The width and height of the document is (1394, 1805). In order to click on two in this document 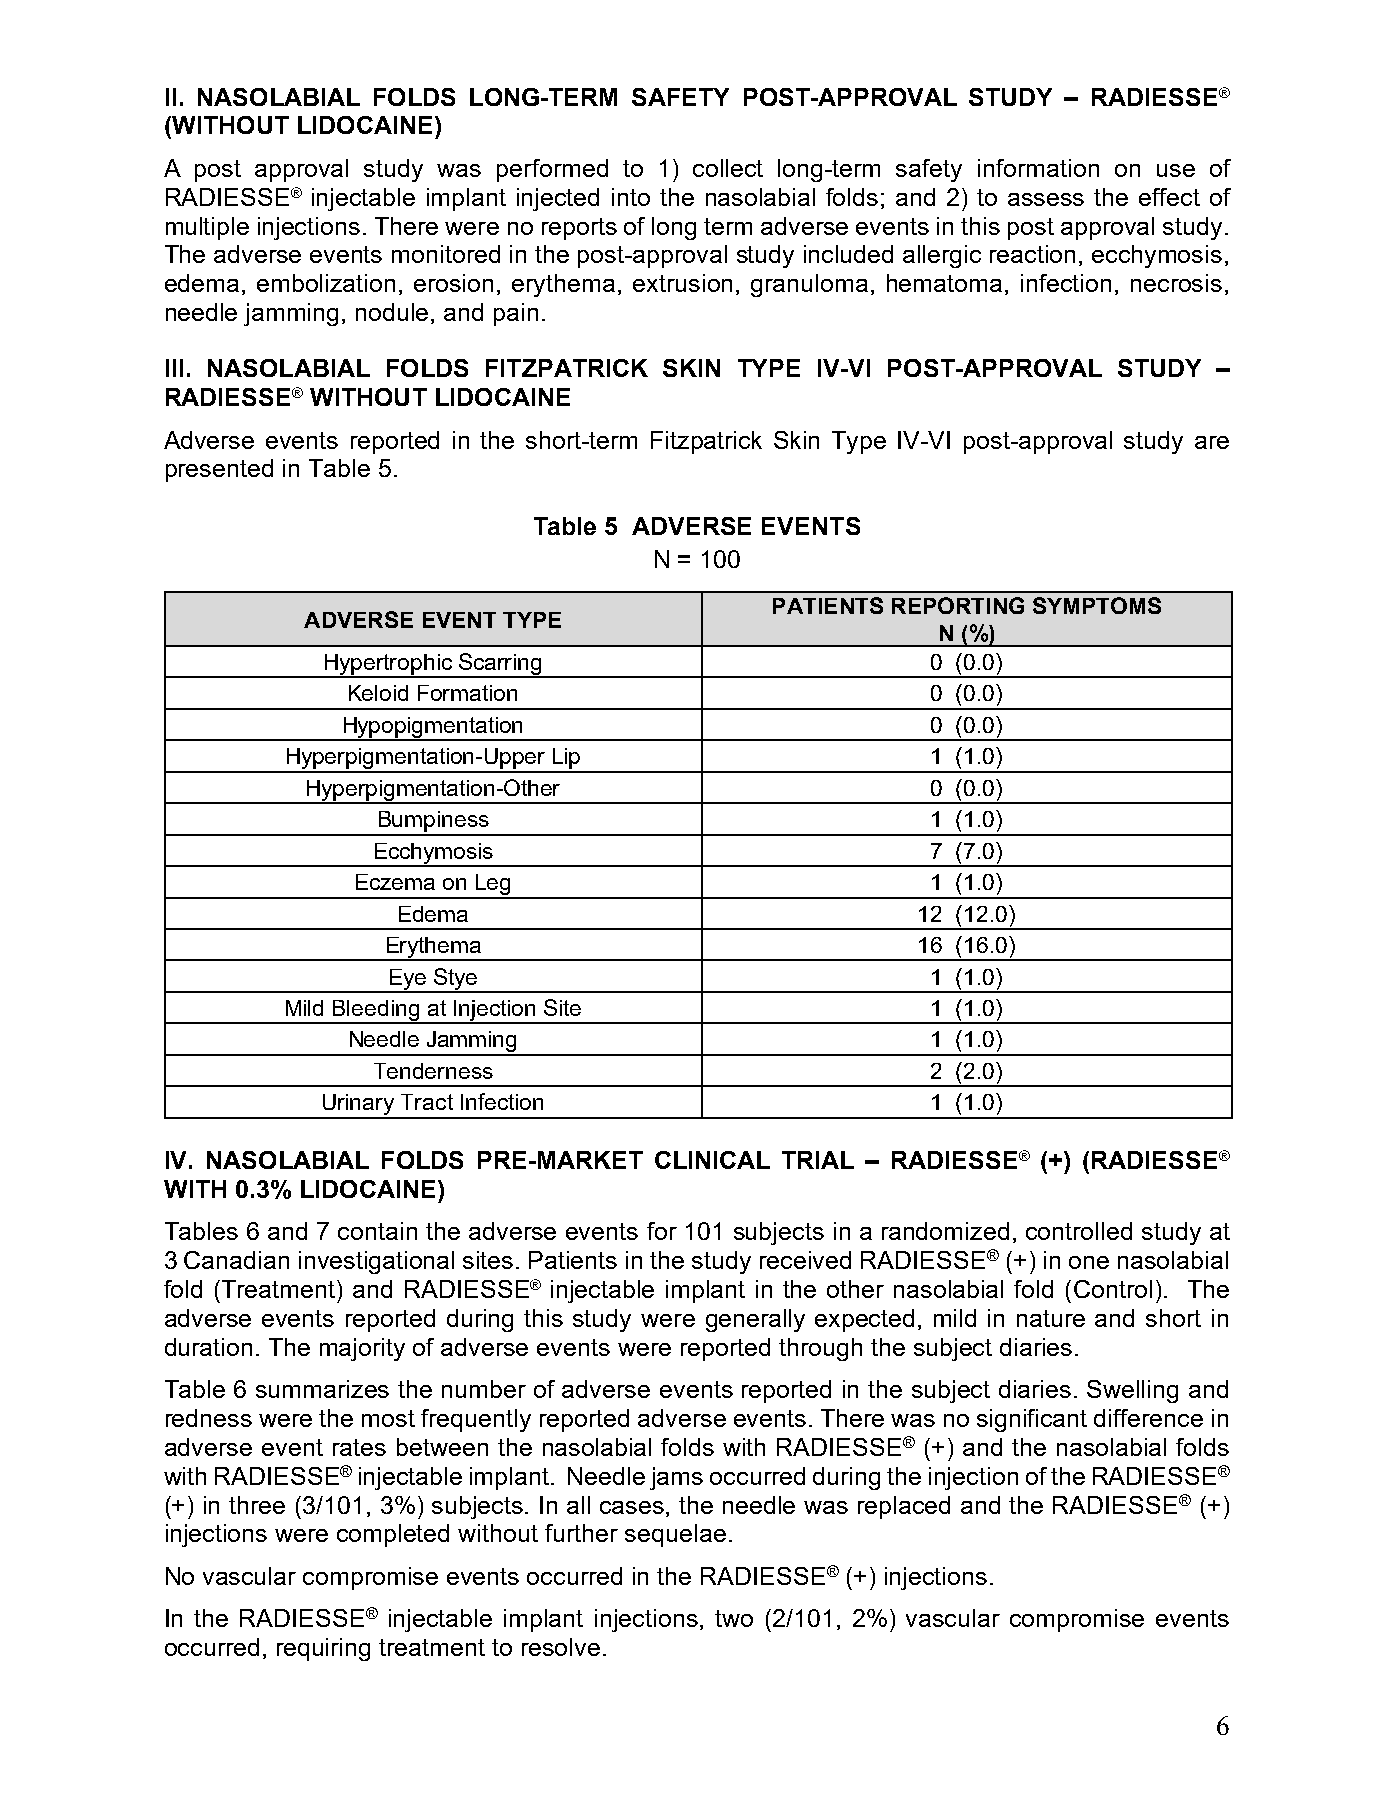, I will do `click(734, 1618)`.
